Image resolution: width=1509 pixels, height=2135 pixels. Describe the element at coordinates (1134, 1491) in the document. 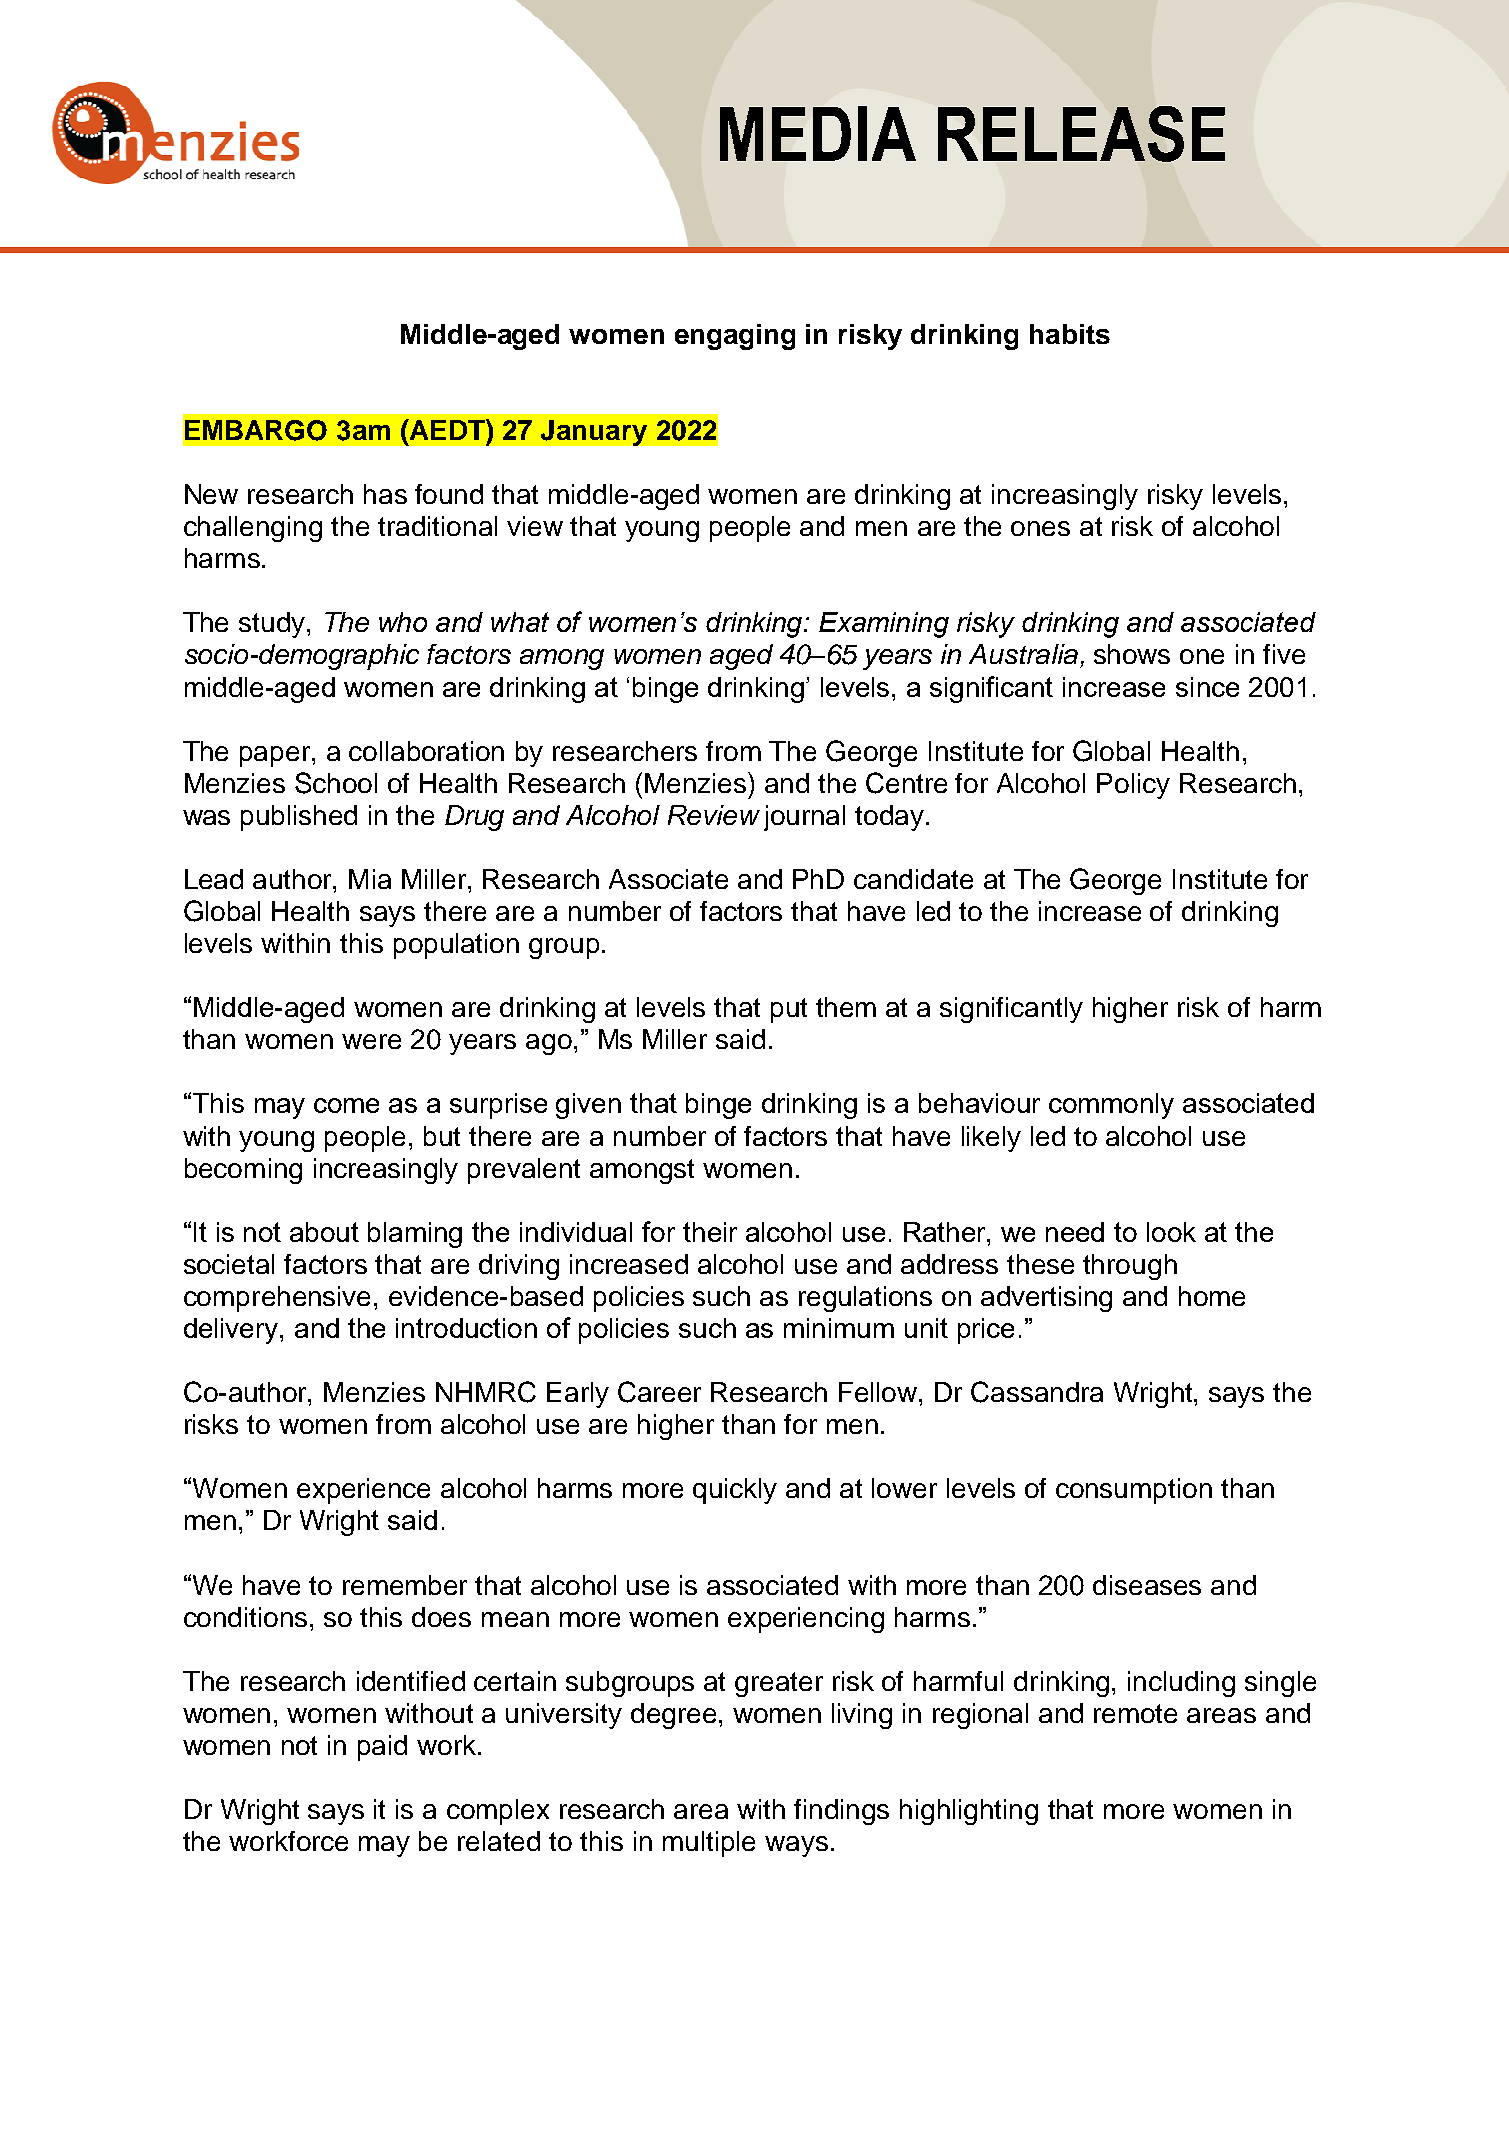

I see `consumption` at that location.
